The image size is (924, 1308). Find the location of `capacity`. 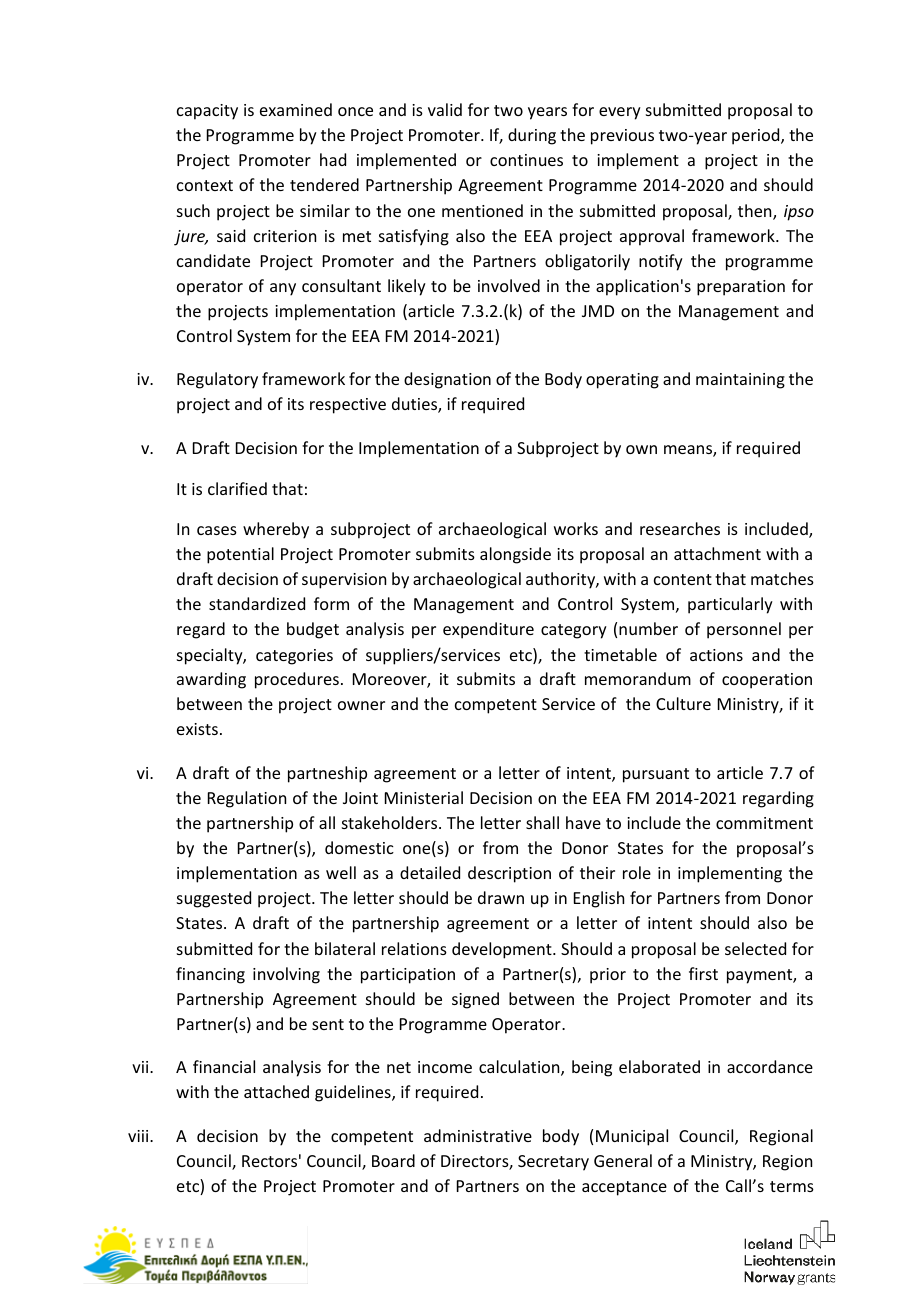

capacity is located at coordinates (207, 112).
